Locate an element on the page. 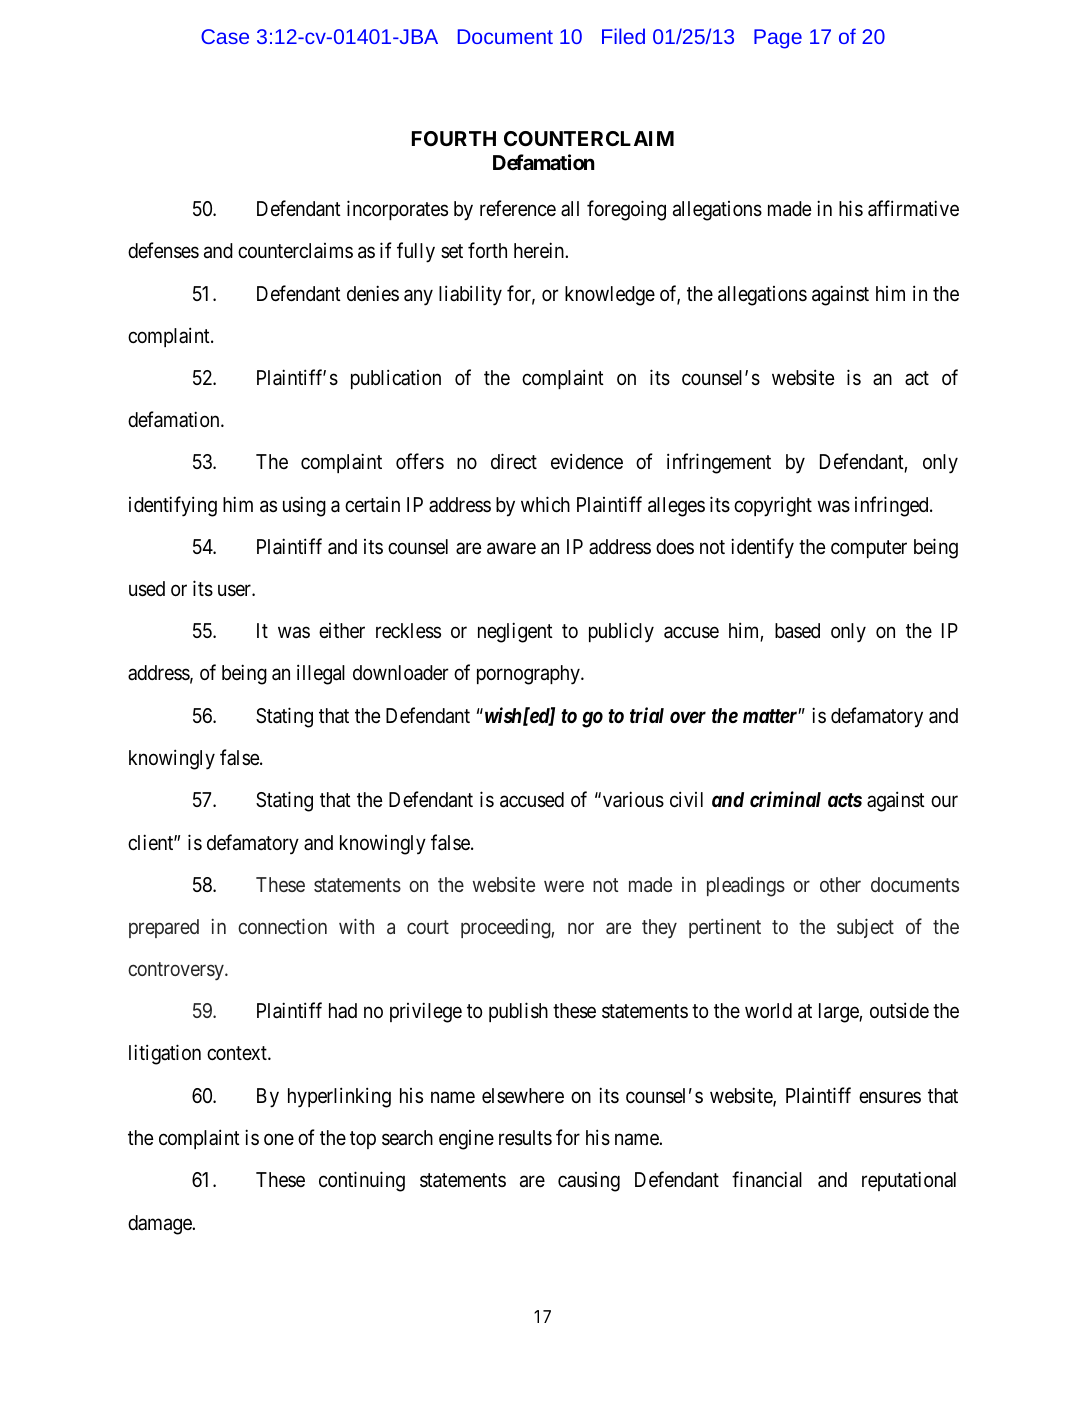  negligent is located at coordinates (515, 632).
